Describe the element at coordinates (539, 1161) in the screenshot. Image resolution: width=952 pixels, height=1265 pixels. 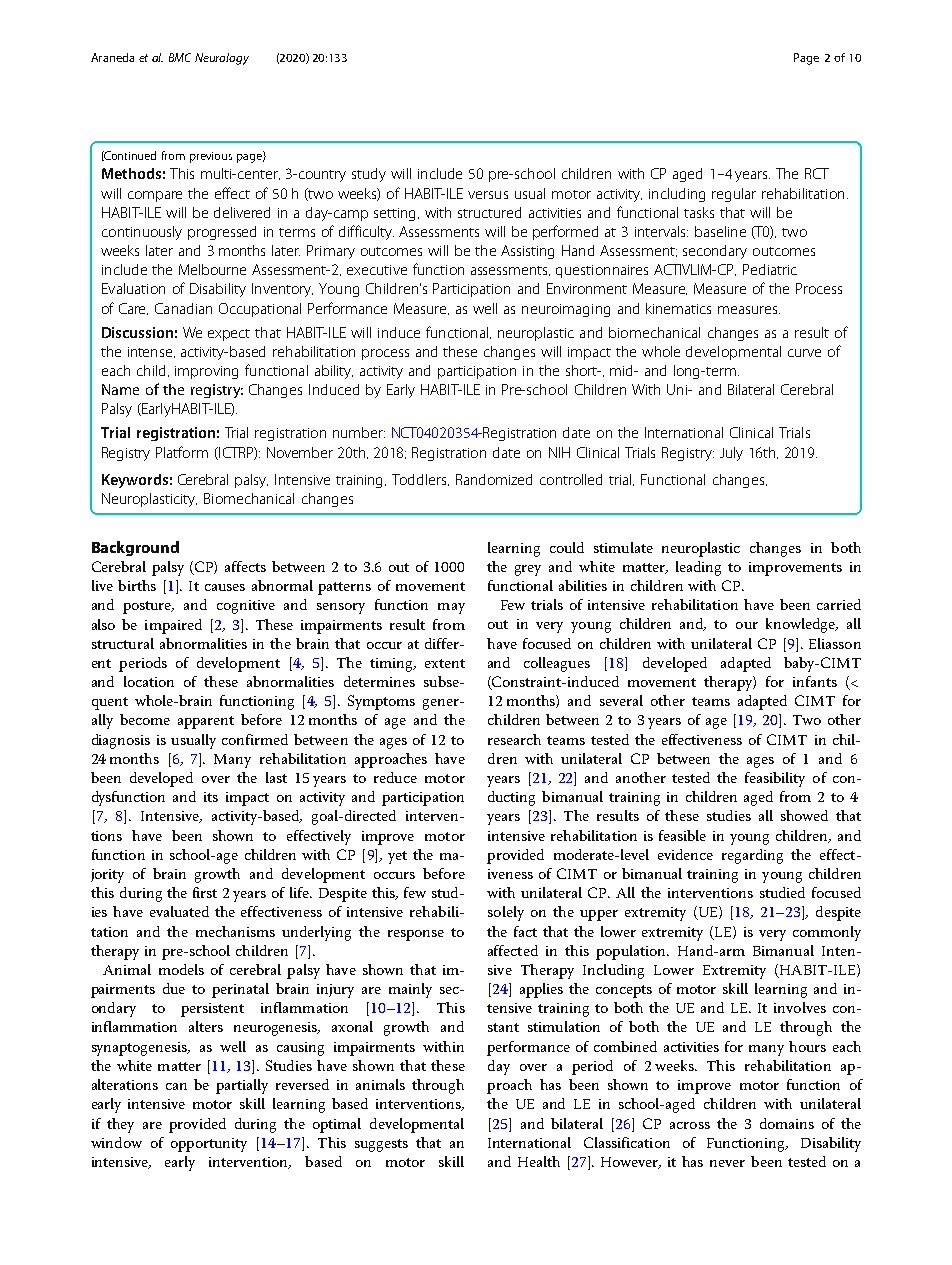
I see `Health` at that location.
